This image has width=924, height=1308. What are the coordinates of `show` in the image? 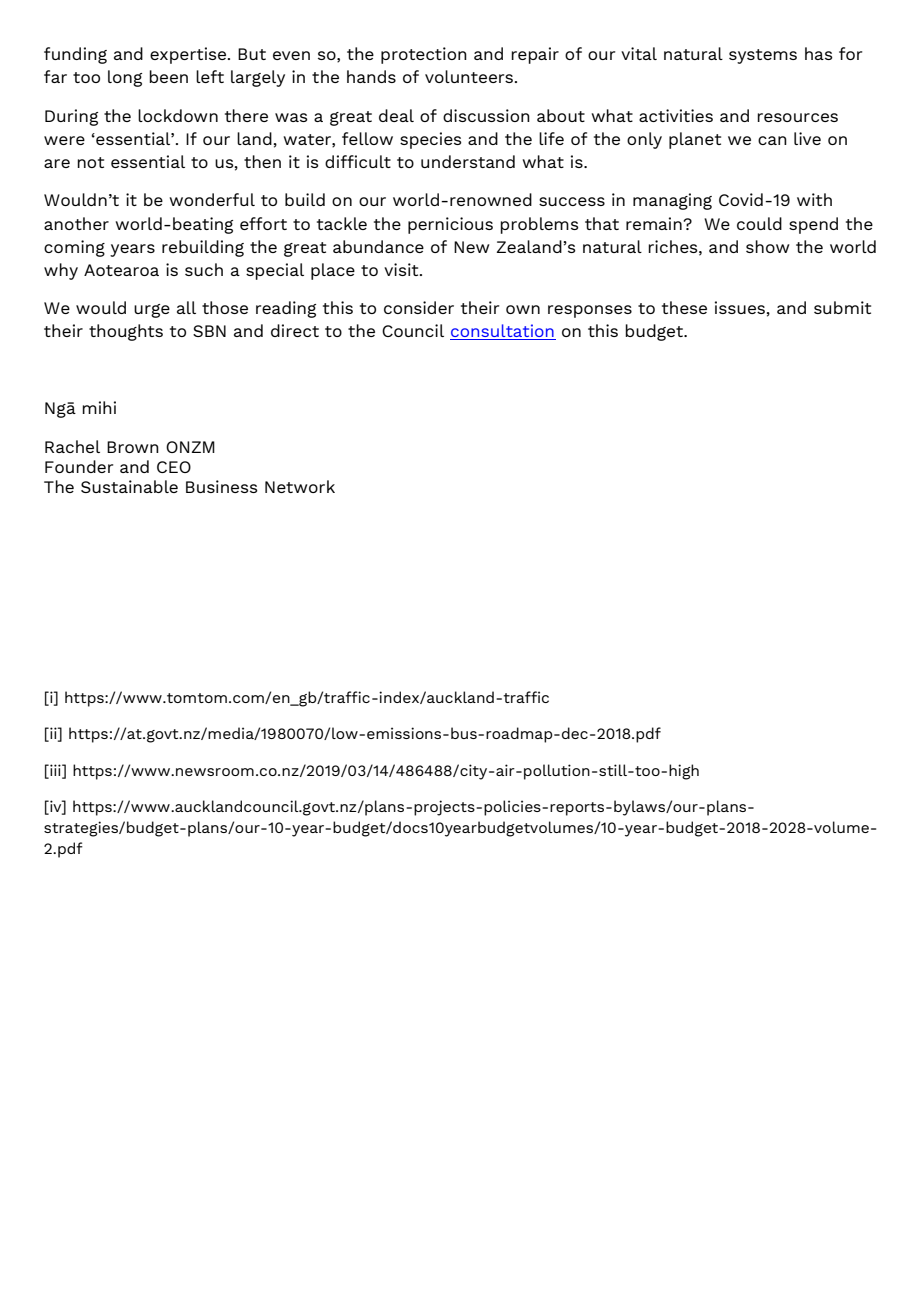 It's located at (768, 246).
